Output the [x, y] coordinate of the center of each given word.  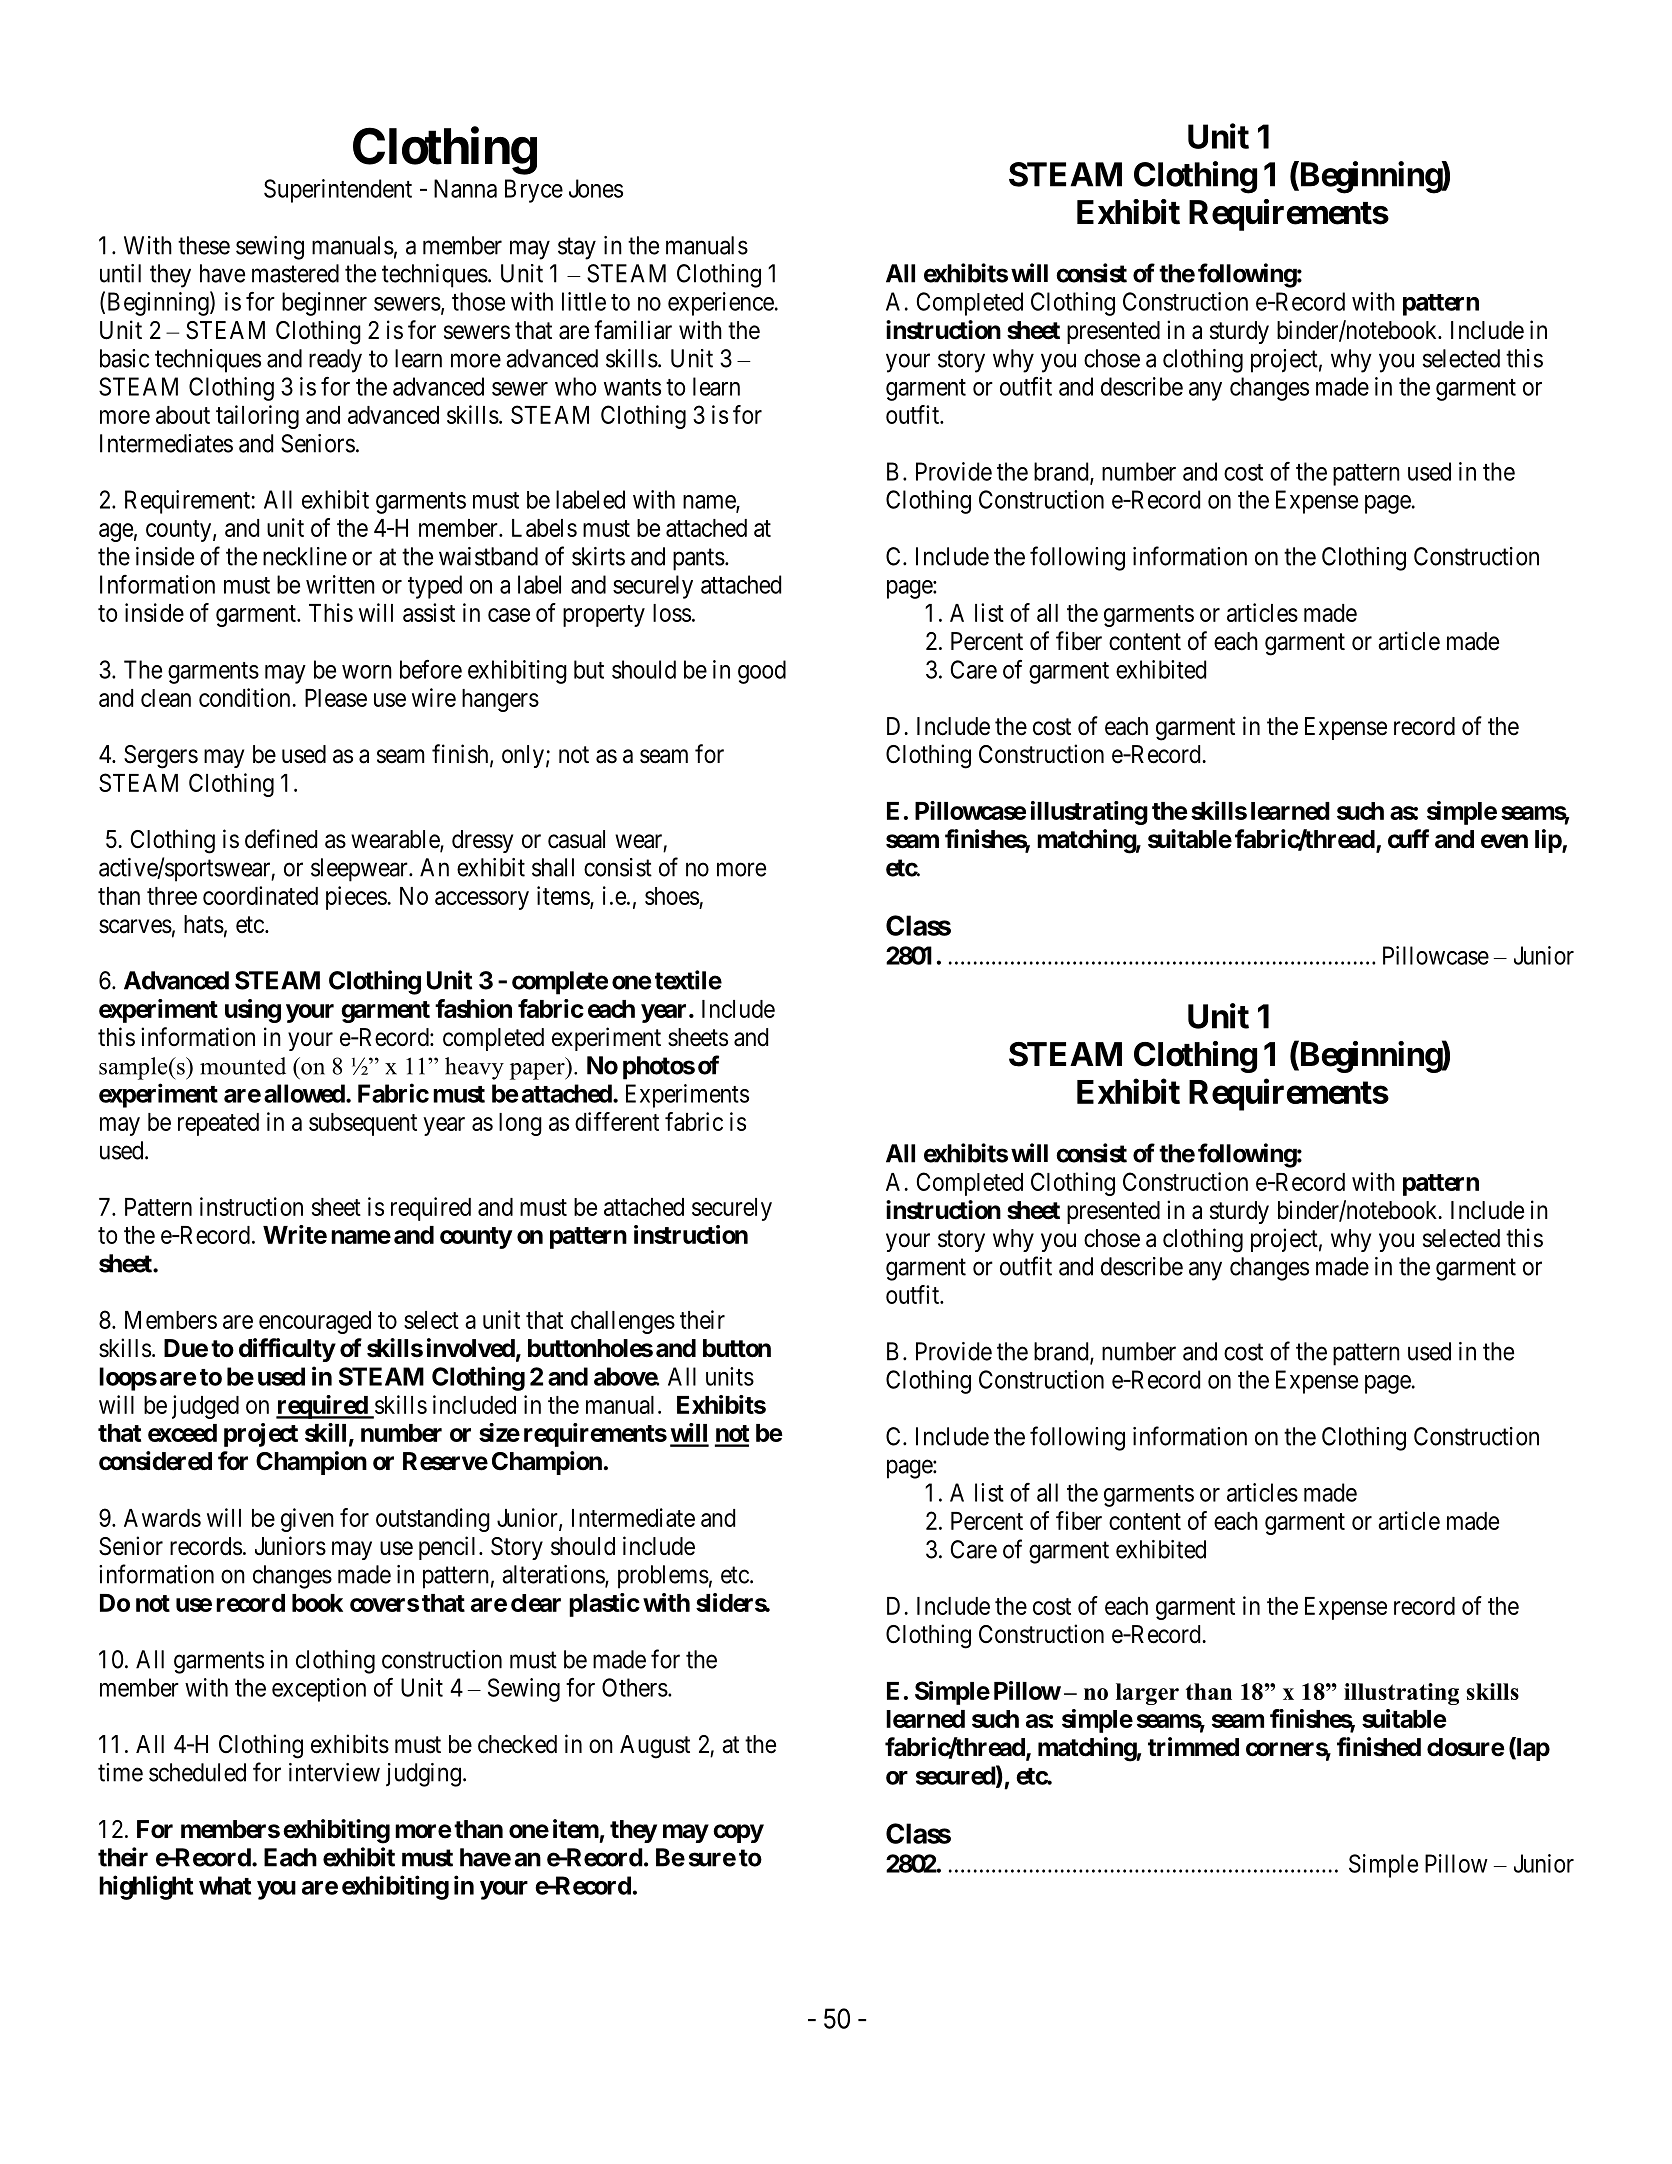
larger [1147, 1694]
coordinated [260, 895]
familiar [633, 330]
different [617, 1121]
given [307, 1520]
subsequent [363, 1124]
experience [721, 304]
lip [1549, 841]
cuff [1408, 839]
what [225, 1885]
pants [699, 560]
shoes [672, 896]
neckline [305, 556]
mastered [295, 273]
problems [663, 1577]
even [1504, 841]
